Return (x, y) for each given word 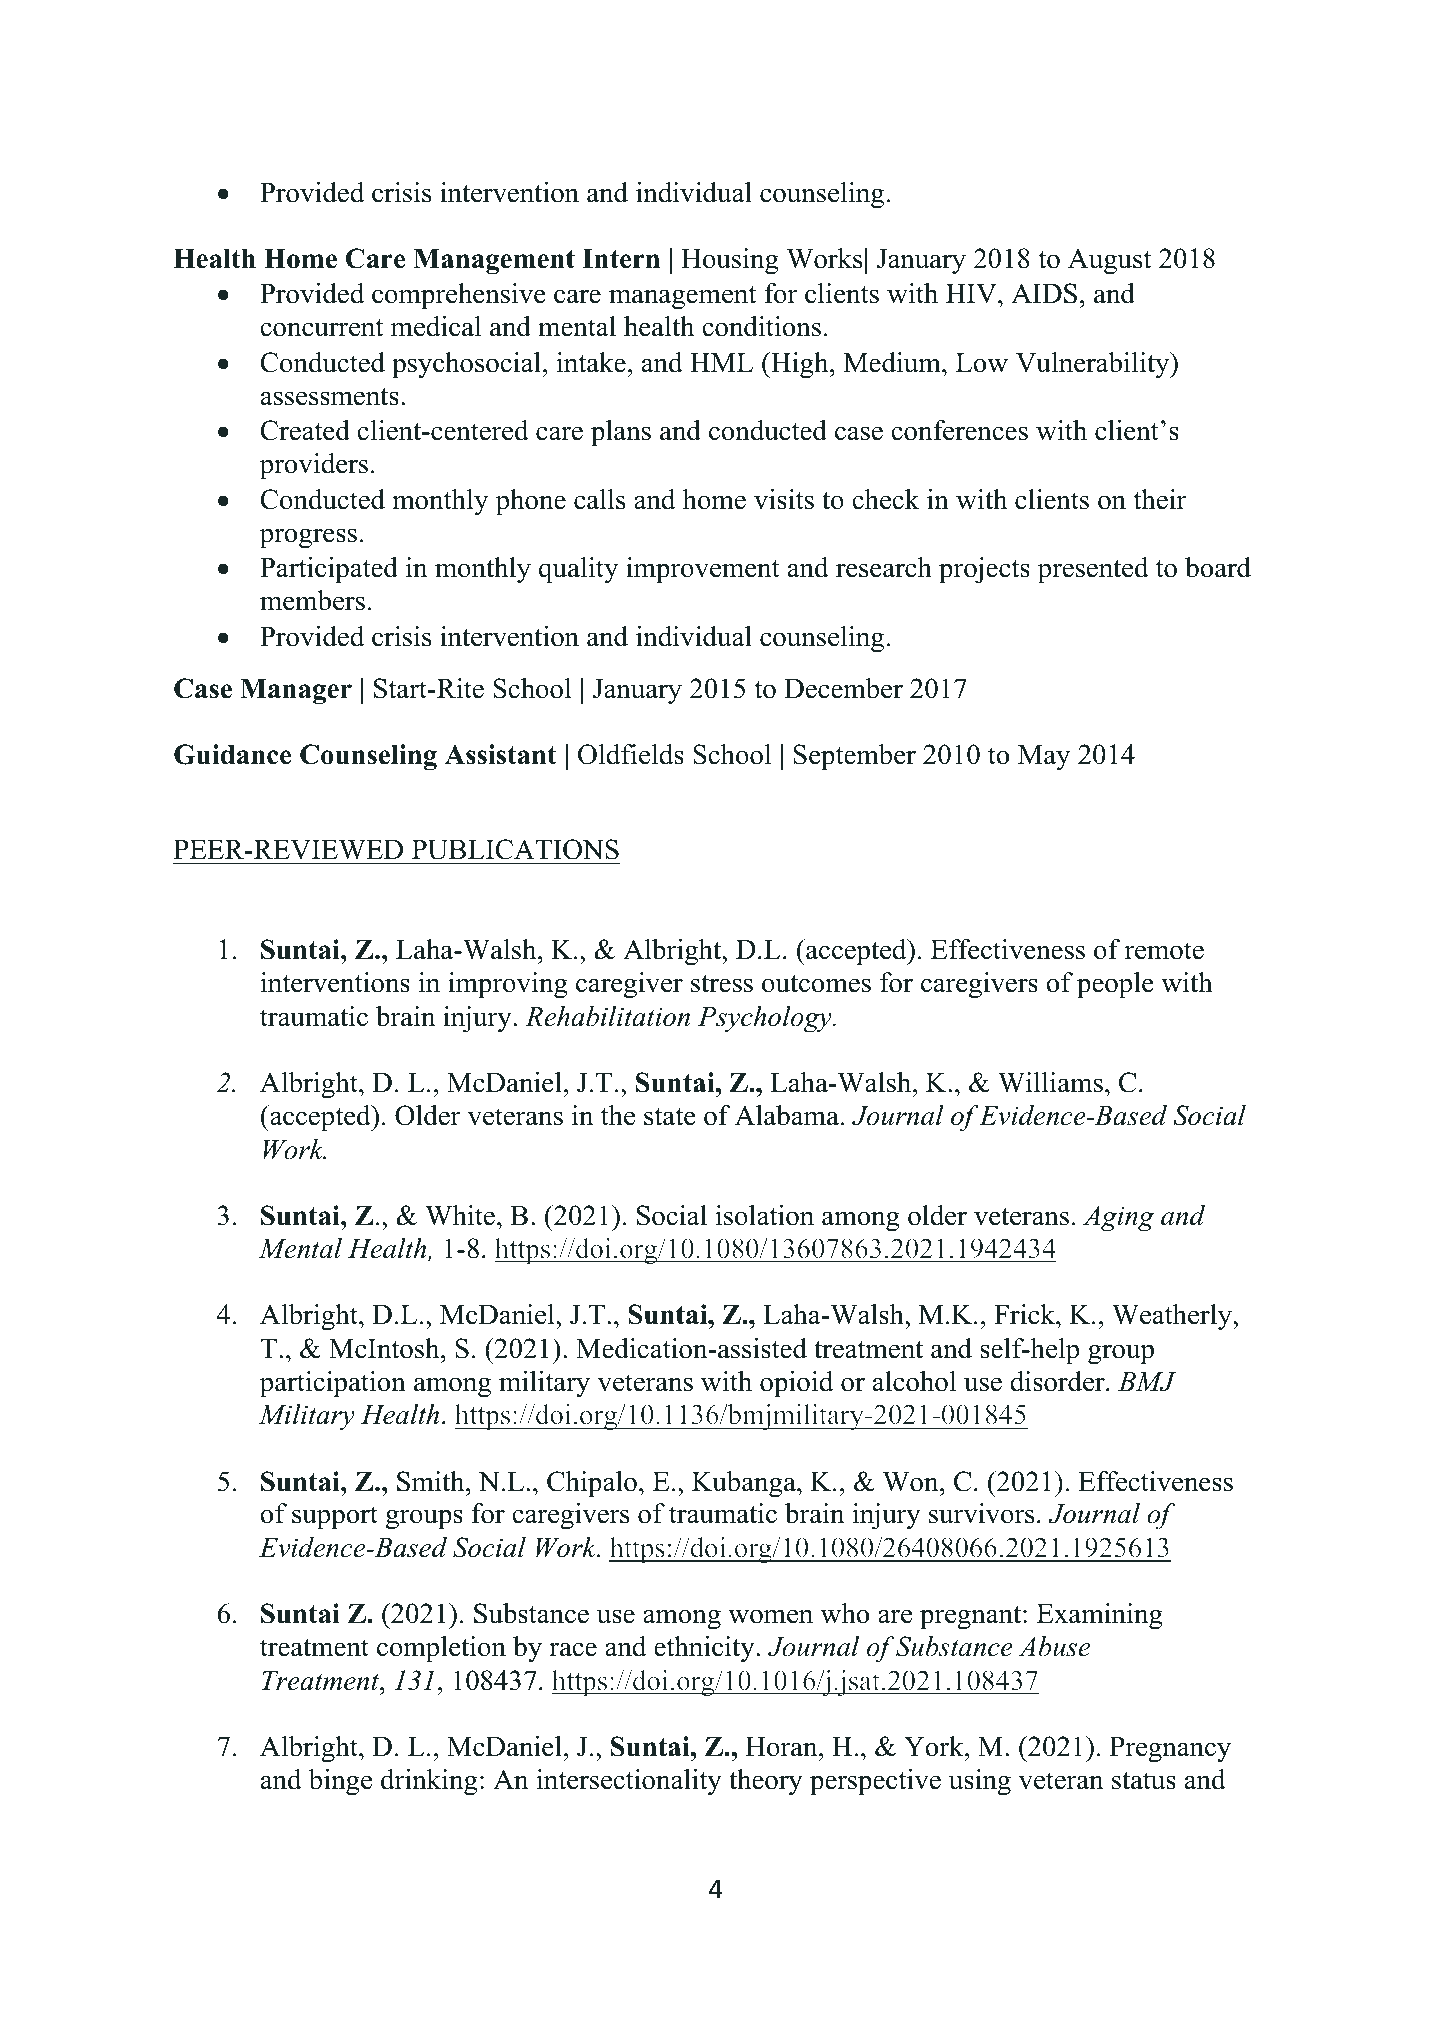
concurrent (321, 328)
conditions (761, 326)
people (1115, 985)
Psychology (766, 1019)
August (1109, 261)
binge (340, 1782)
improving (508, 985)
